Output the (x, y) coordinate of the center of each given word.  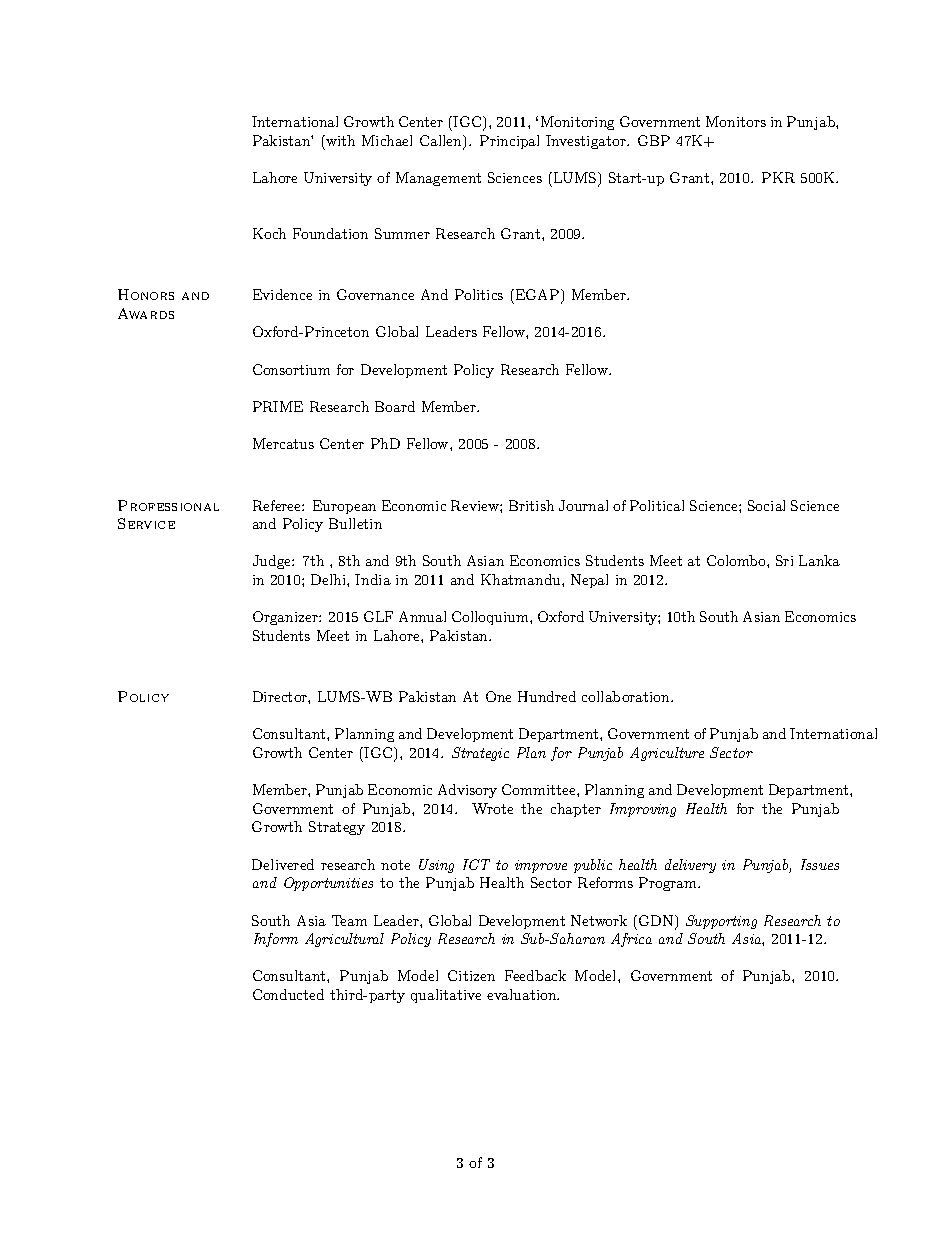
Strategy (337, 828)
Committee (540, 789)
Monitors (736, 121)
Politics (479, 294)
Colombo (737, 560)
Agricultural (344, 940)
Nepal (589, 581)
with (339, 140)
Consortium (291, 369)
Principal (509, 142)
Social (766, 505)
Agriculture (667, 754)
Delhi (329, 579)
